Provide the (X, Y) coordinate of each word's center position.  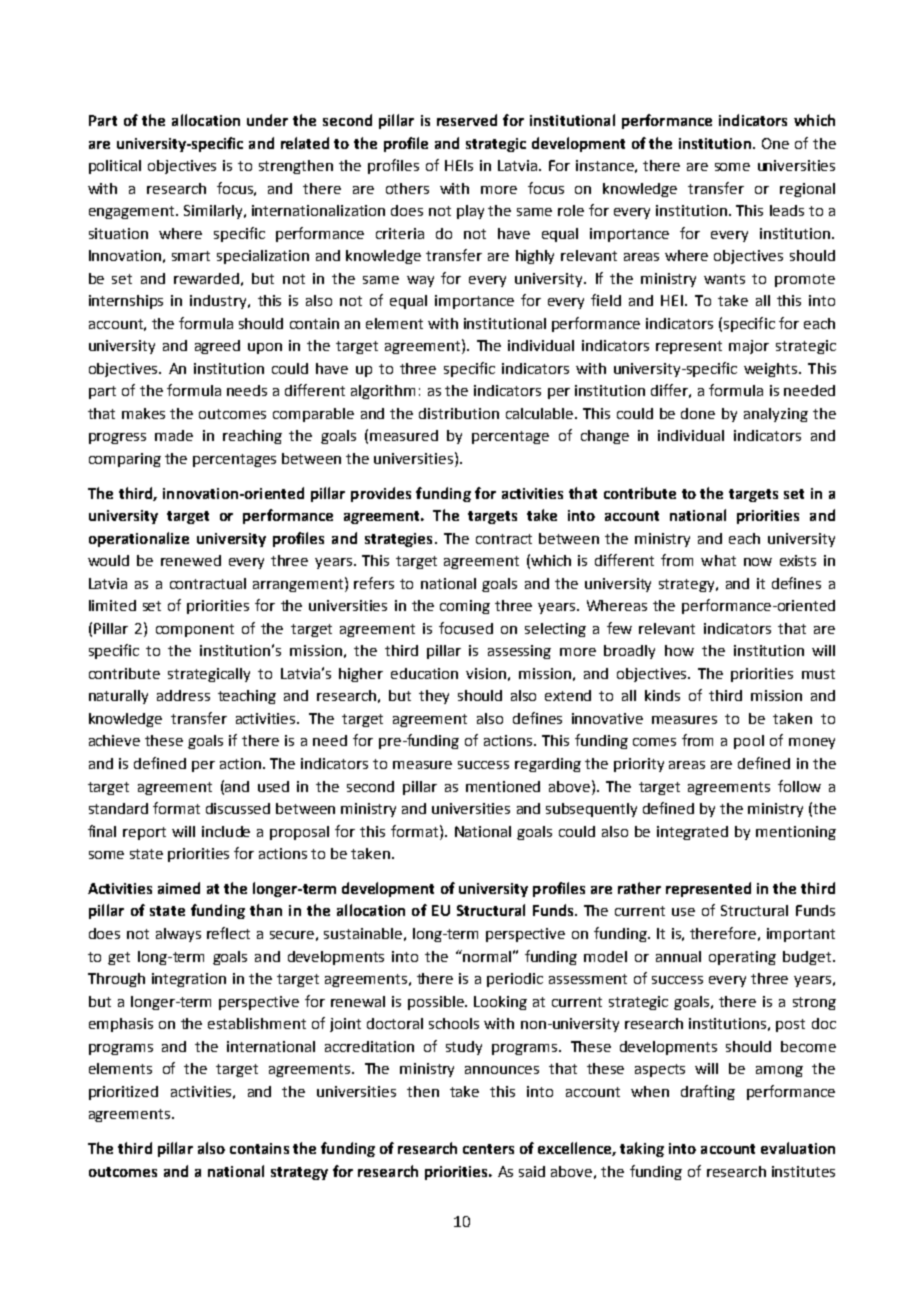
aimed (179, 888)
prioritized (123, 1093)
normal (486, 956)
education (424, 673)
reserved (467, 120)
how (679, 650)
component (195, 630)
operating (742, 958)
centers (488, 1149)
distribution (459, 413)
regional (807, 190)
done (698, 413)
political (115, 167)
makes (143, 413)
